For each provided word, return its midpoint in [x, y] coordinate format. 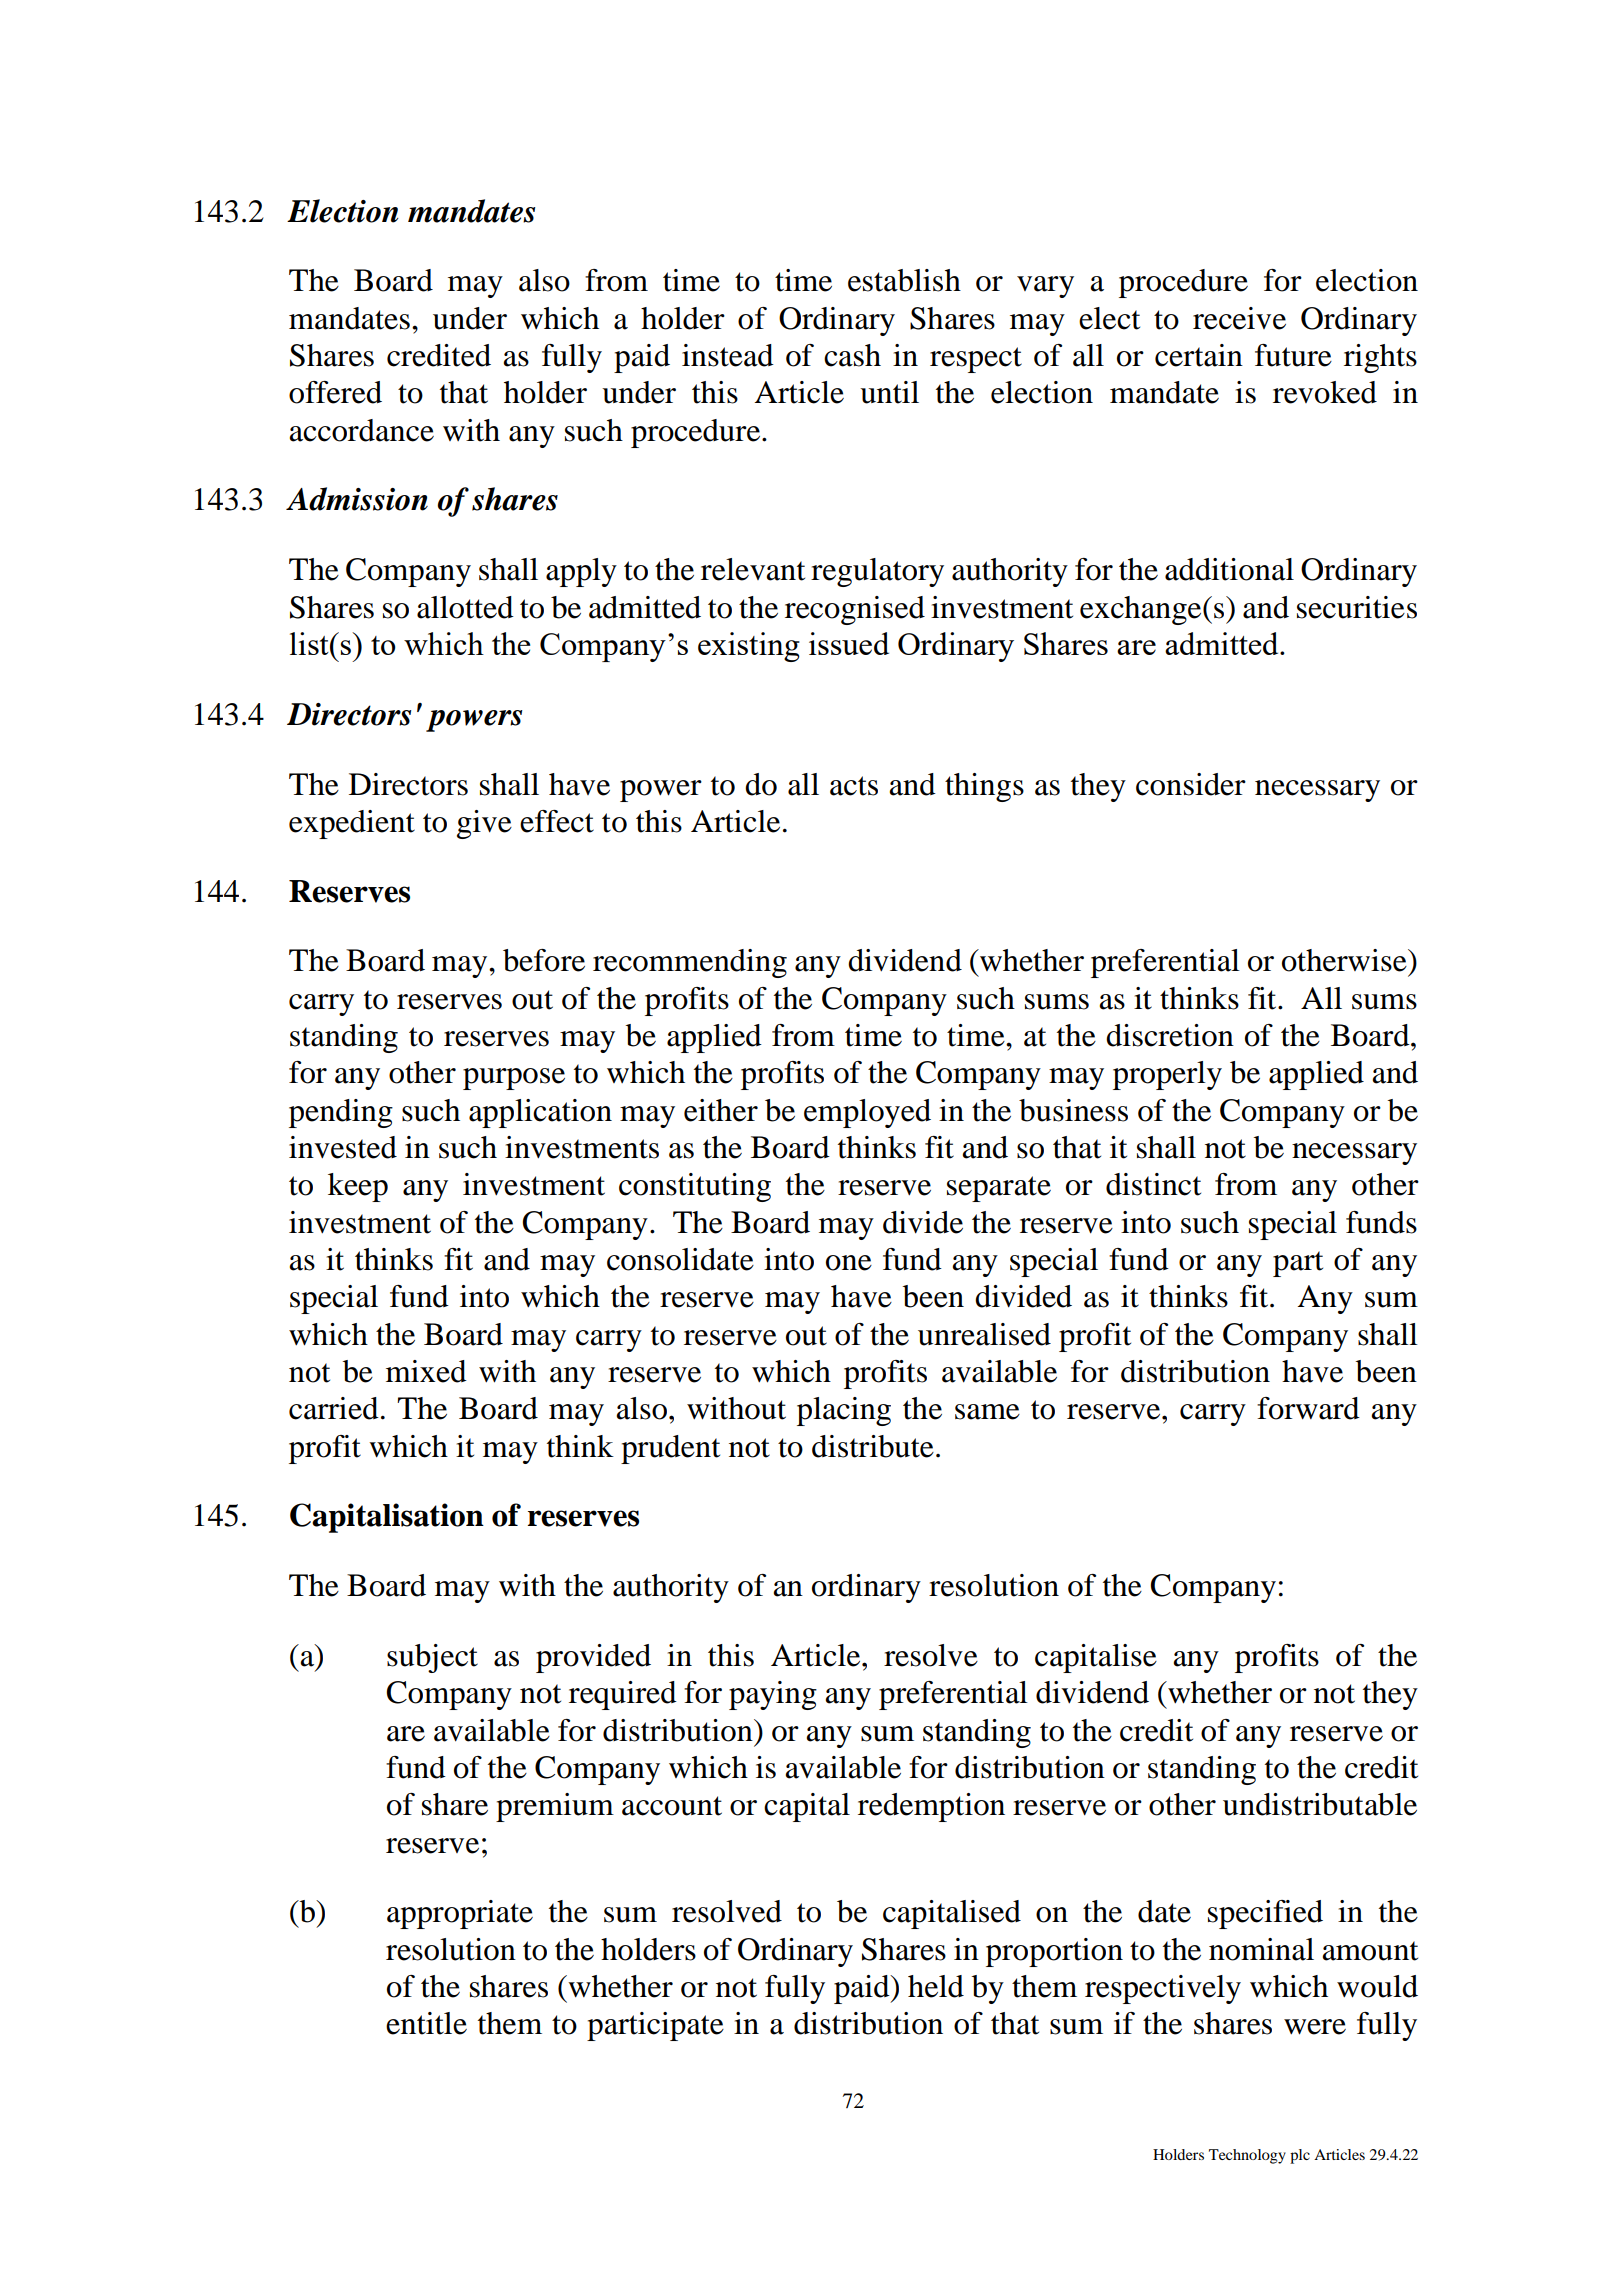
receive [1239, 318]
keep [358, 1187]
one [849, 1263]
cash [852, 355]
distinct [1153, 1184]
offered [335, 392]
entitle [426, 2023]
